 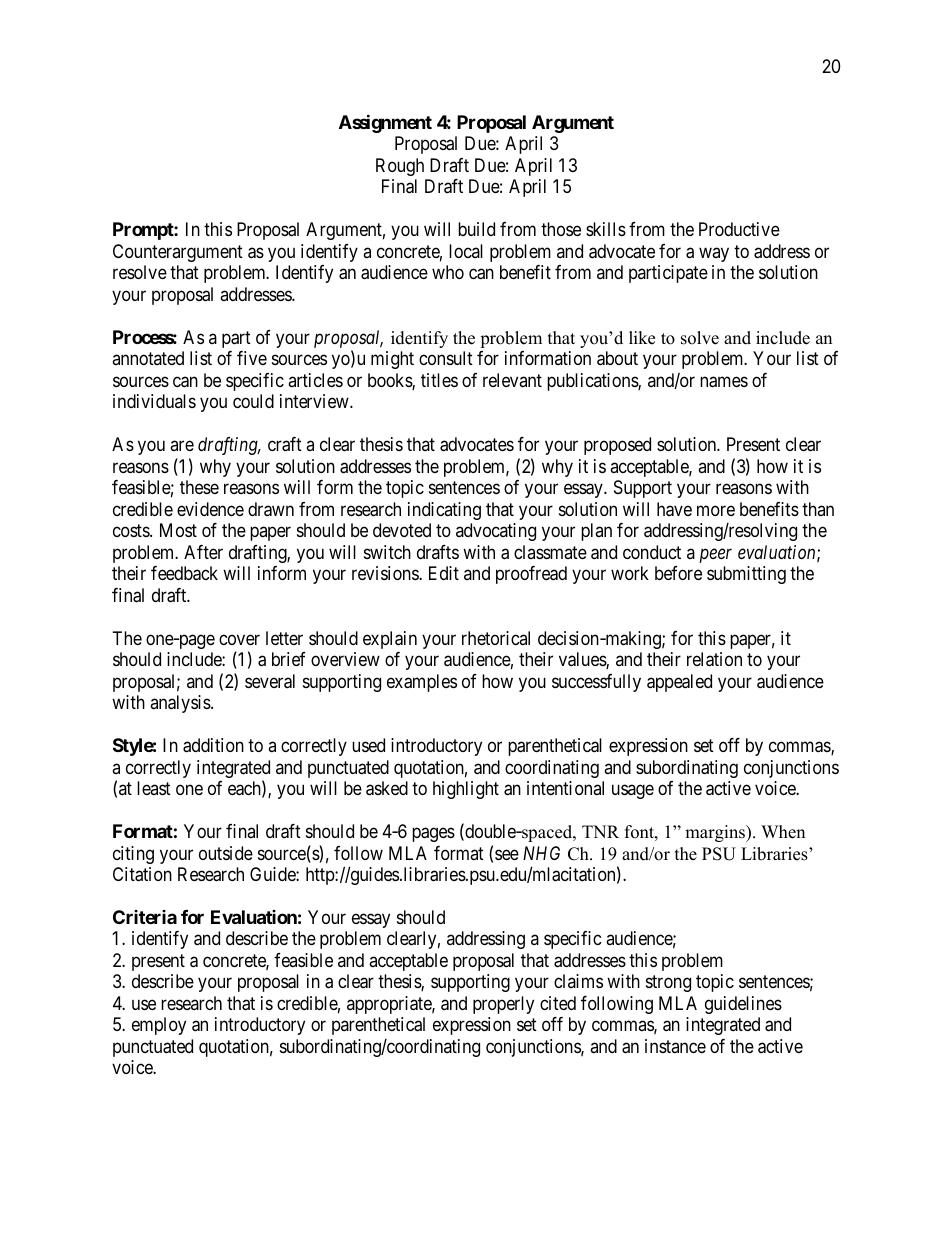 What do you see at coordinates (739, 229) in the screenshot?
I see `Productive` at bounding box center [739, 229].
